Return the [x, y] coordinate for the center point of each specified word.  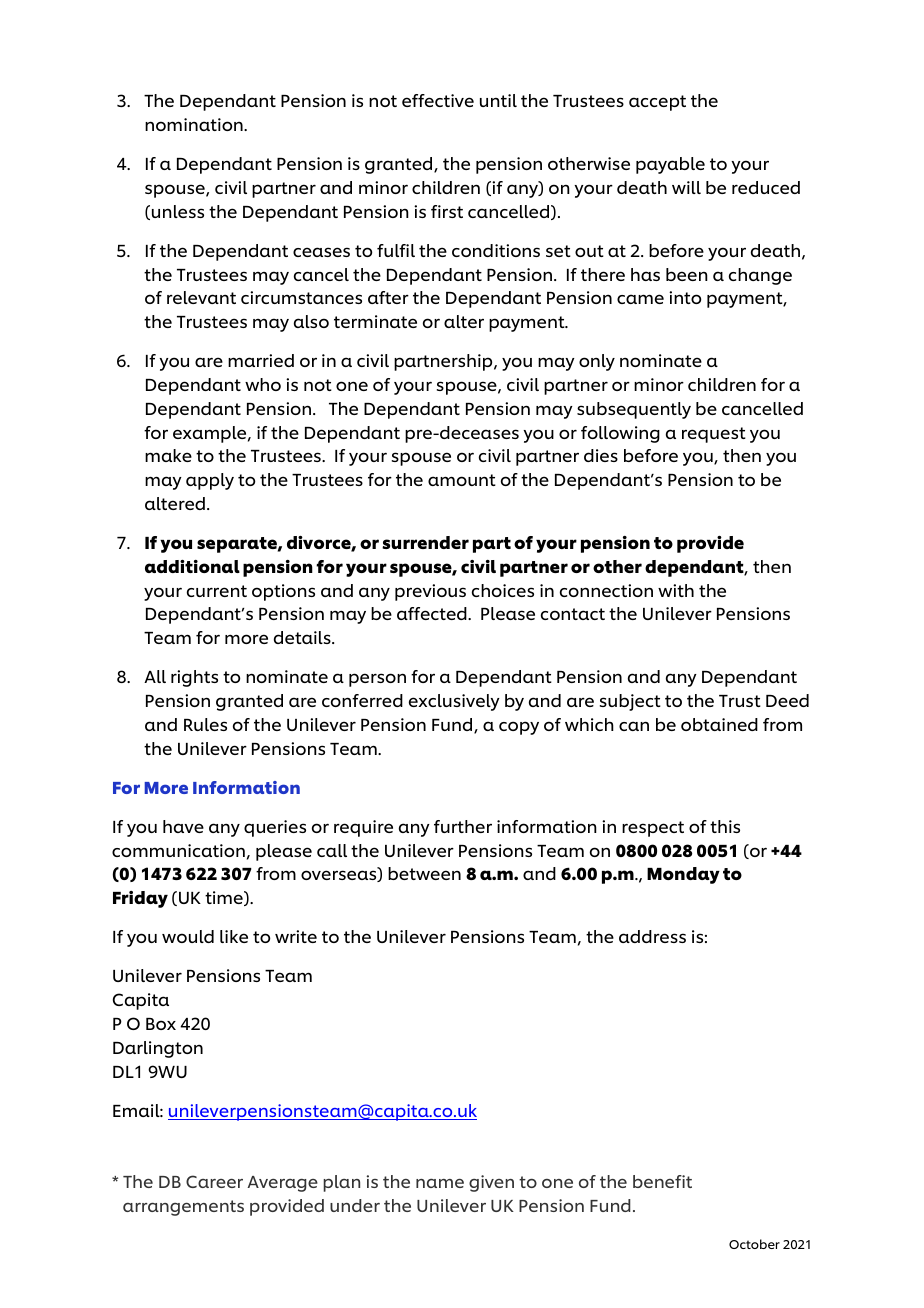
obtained [719, 724]
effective [438, 100]
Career [214, 1181]
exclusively [454, 702]
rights [194, 678]
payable [670, 165]
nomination [195, 124]
